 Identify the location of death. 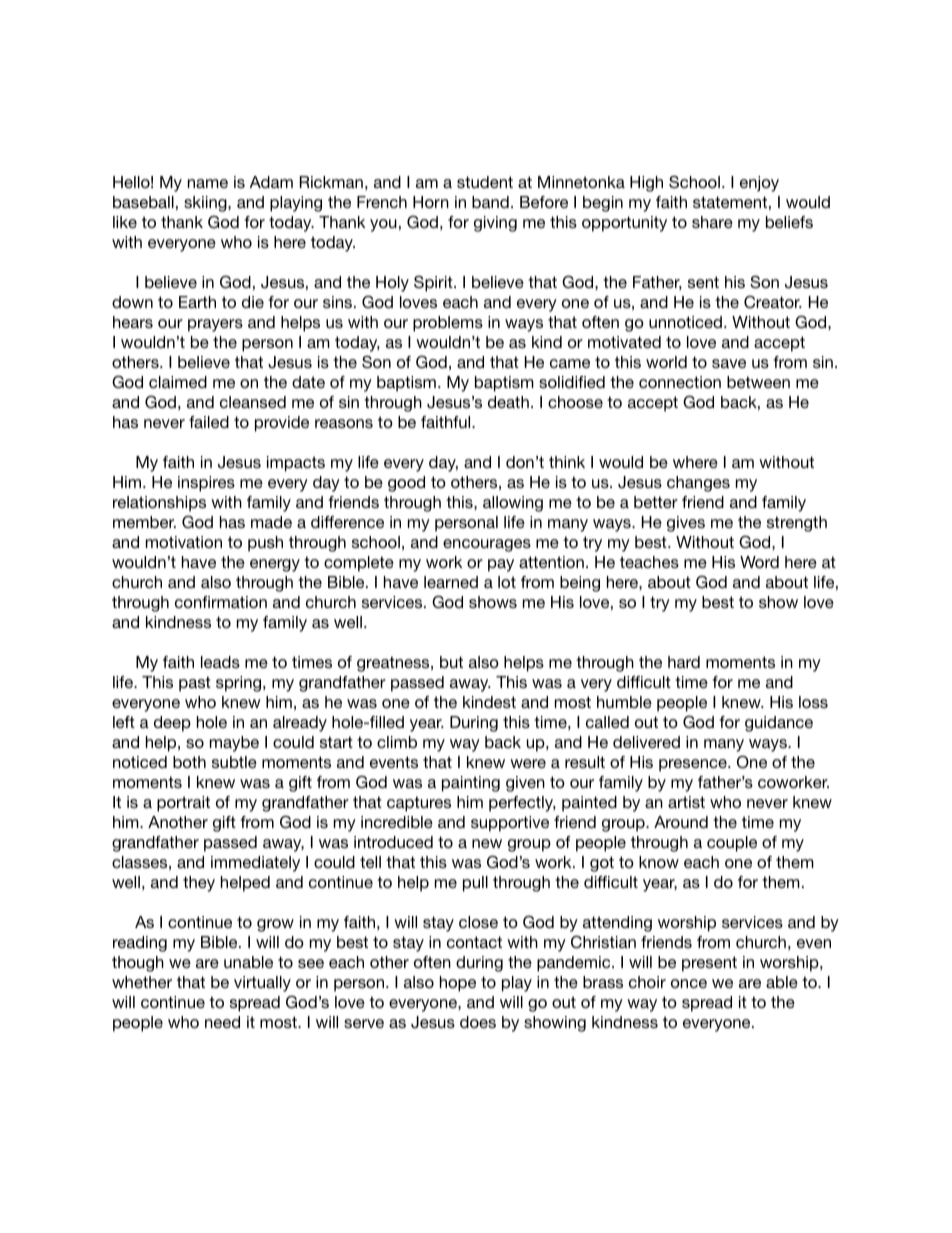
(508, 402).
